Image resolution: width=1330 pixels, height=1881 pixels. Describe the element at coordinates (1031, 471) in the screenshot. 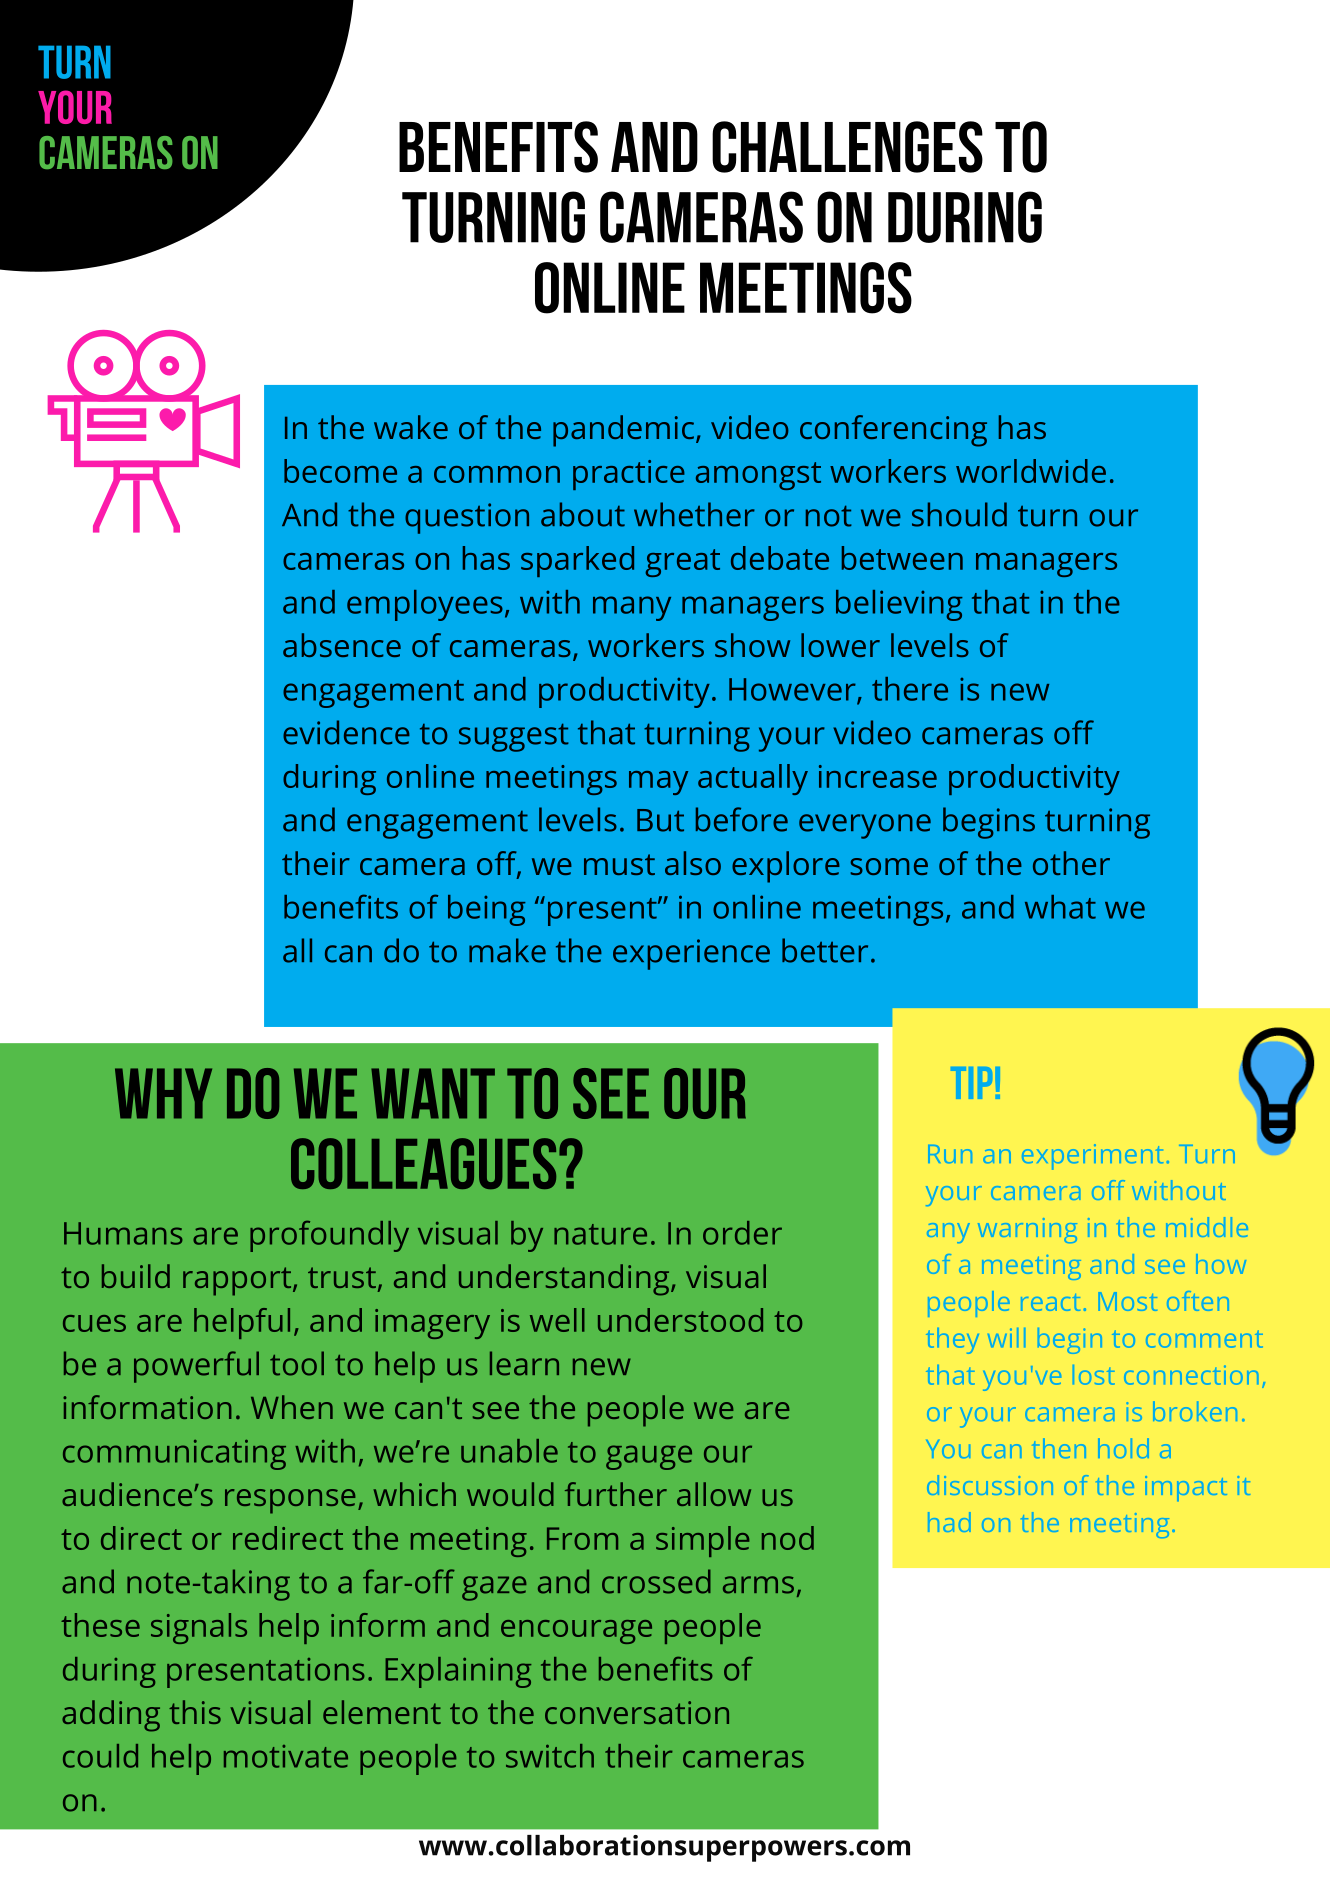

I see `worldwide` at that location.
